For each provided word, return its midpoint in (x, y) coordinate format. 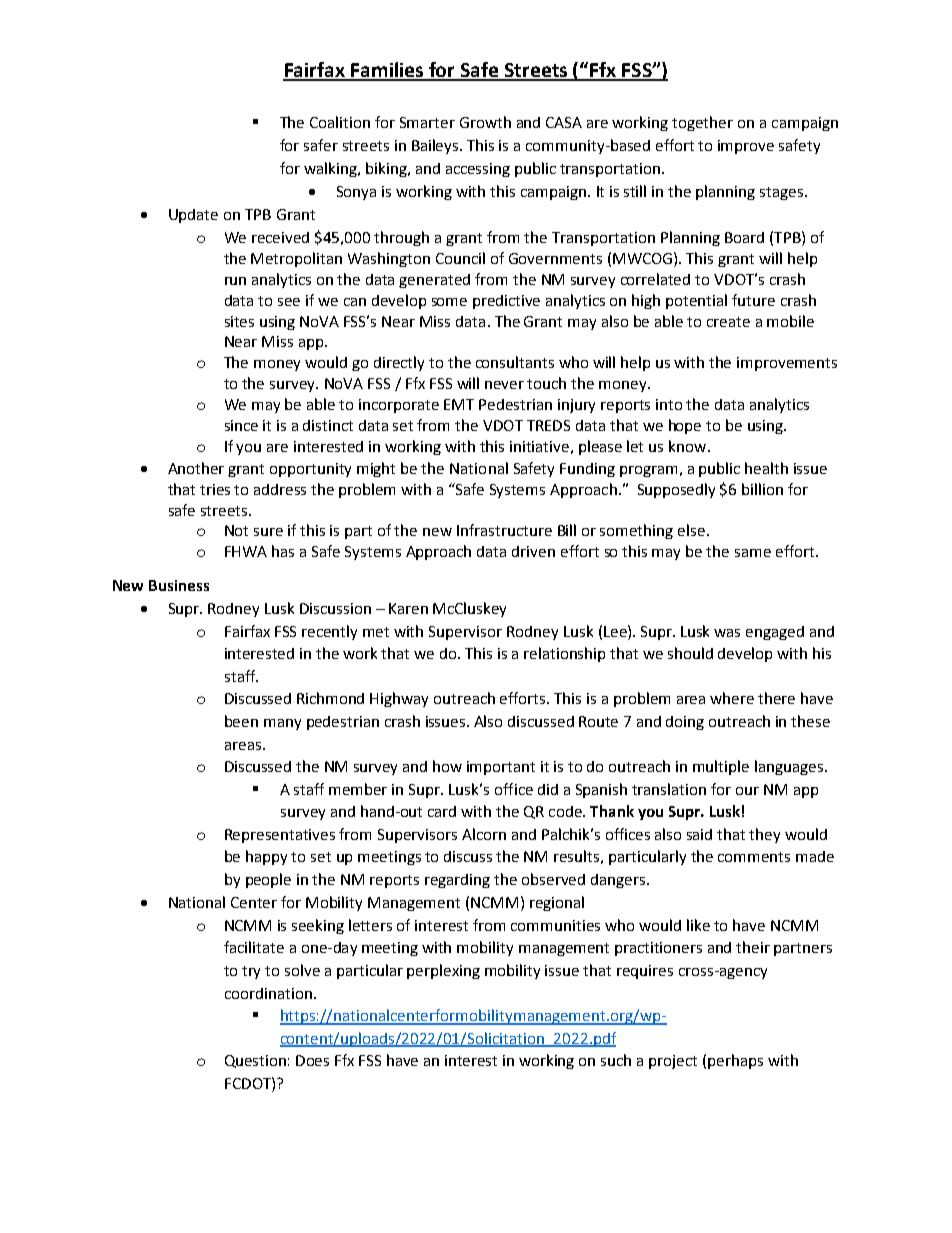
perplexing (443, 971)
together (702, 123)
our (747, 791)
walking (331, 169)
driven (533, 551)
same (753, 553)
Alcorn (484, 834)
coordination (270, 993)
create (728, 322)
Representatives (280, 836)
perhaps (735, 1061)
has (283, 551)
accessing (478, 170)
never (504, 385)
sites (239, 321)
